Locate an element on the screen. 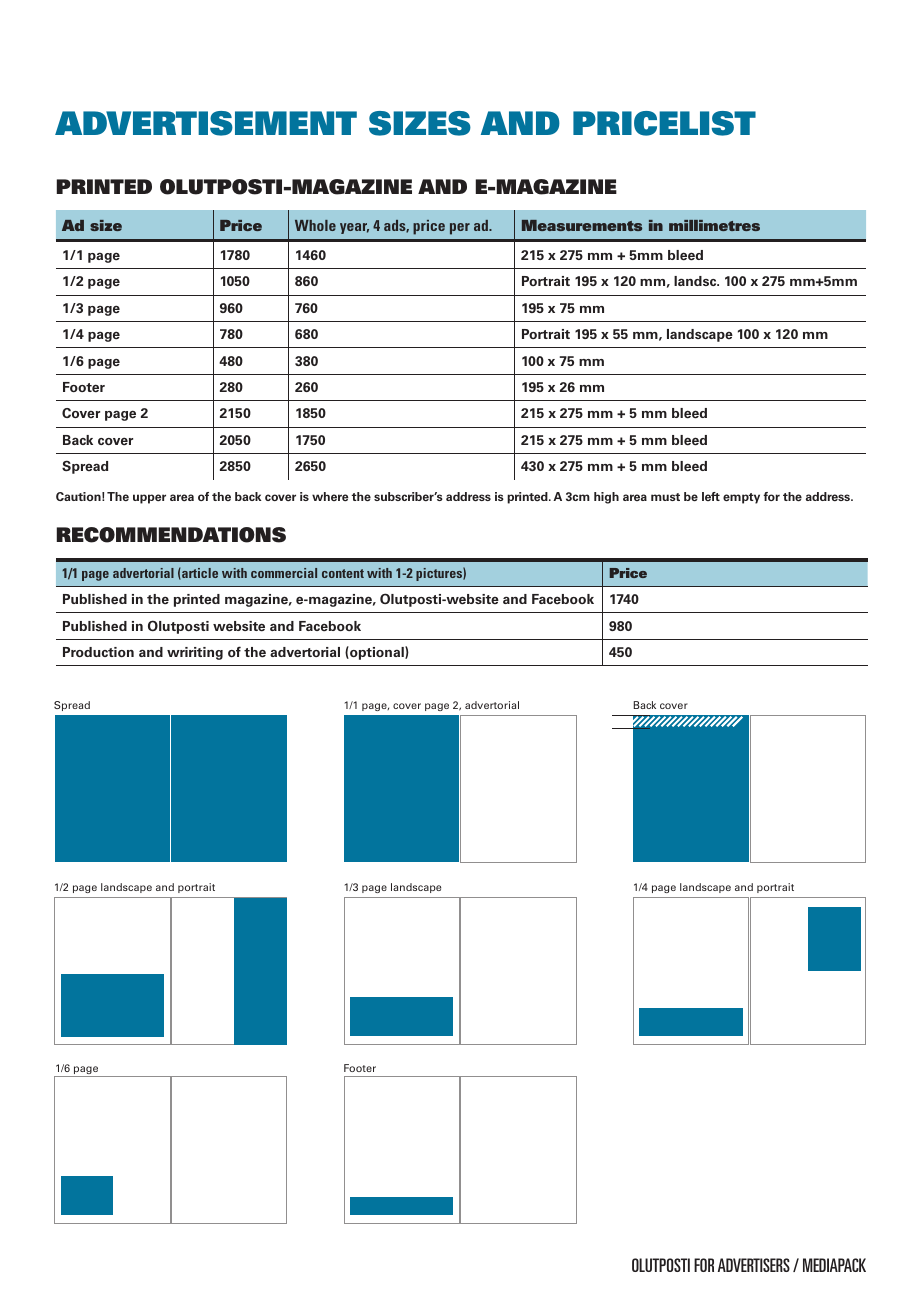 This screenshot has height=1308, width=924. year is located at coordinates (354, 228).
